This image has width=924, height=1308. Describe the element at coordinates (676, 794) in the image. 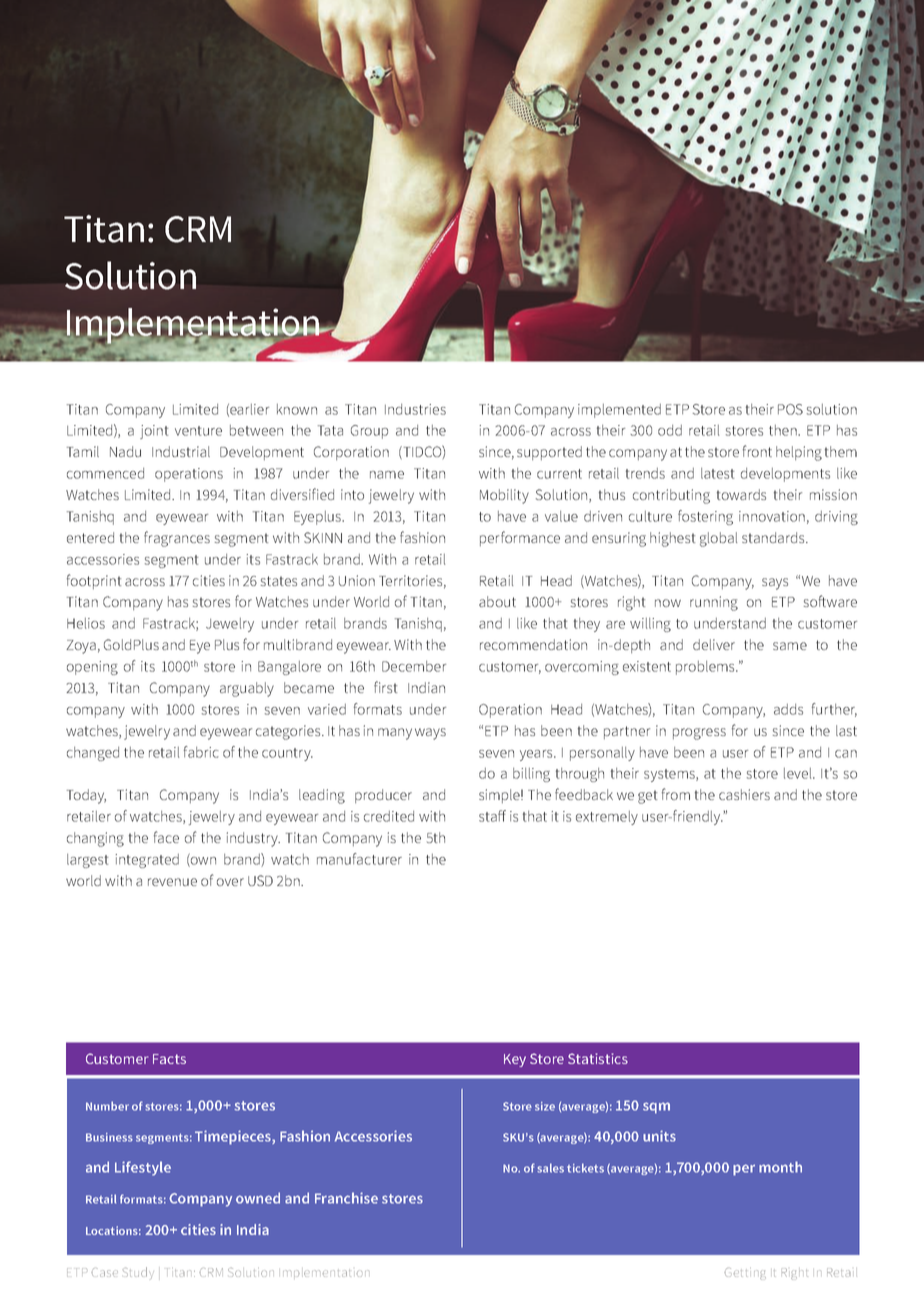

I see `from` at that location.
